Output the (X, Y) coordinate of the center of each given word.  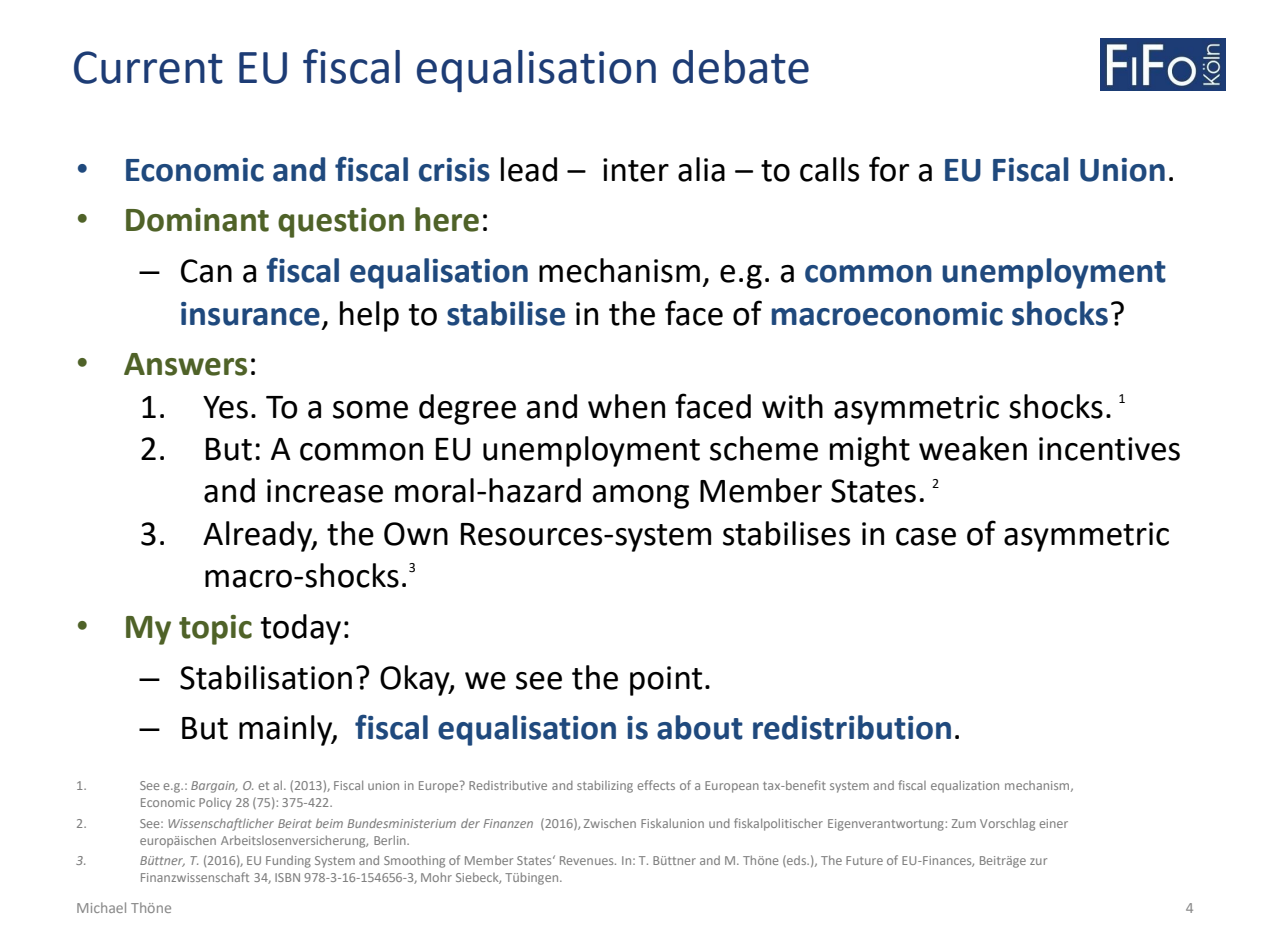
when (626, 406)
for (889, 169)
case (926, 537)
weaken (973, 448)
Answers (185, 364)
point (666, 681)
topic (215, 630)
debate (741, 67)
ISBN (287, 877)
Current (148, 67)
